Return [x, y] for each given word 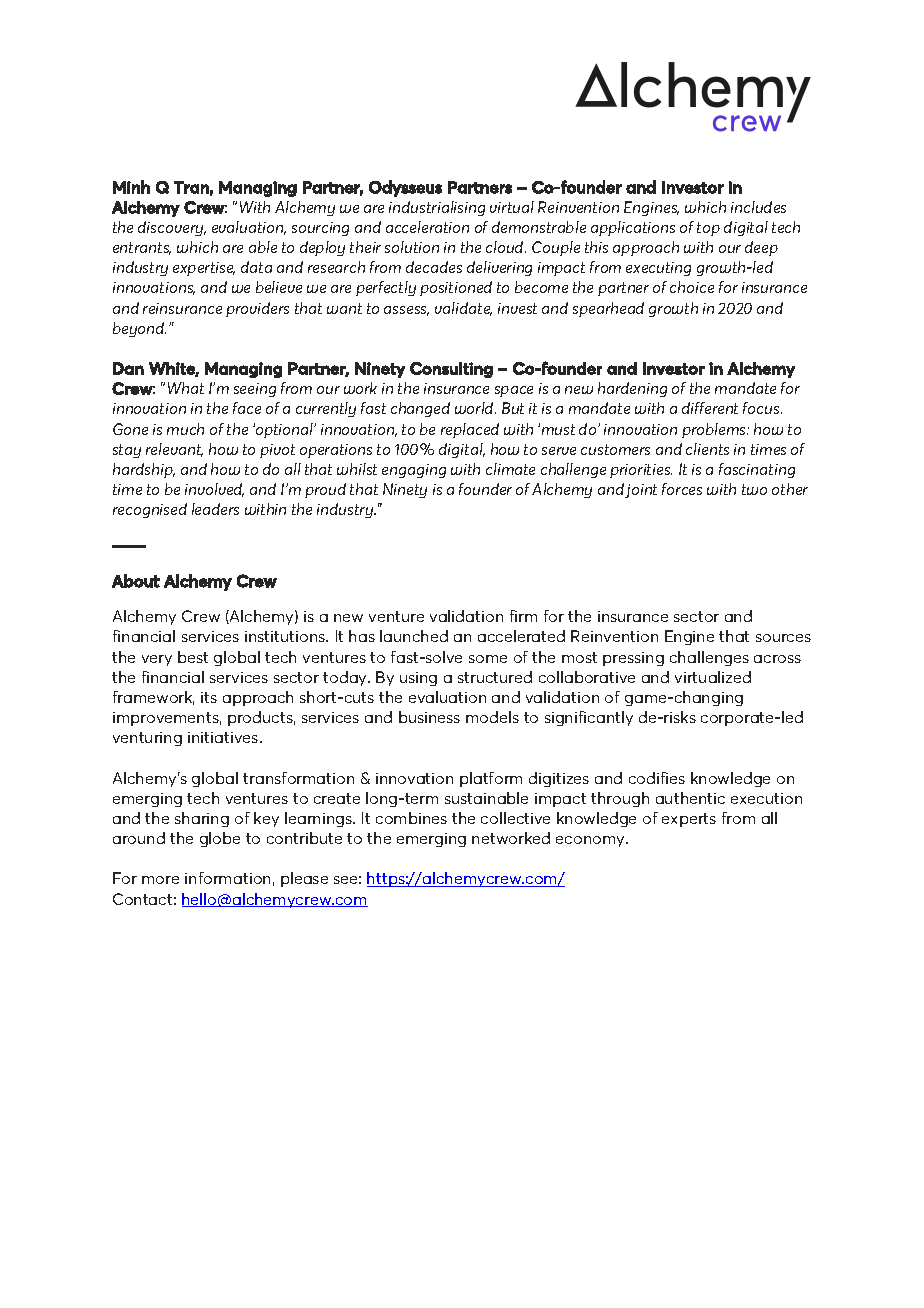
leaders [215, 509]
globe [220, 839]
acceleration [427, 227]
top [708, 229]
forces [682, 489]
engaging [414, 471]
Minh [131, 187]
